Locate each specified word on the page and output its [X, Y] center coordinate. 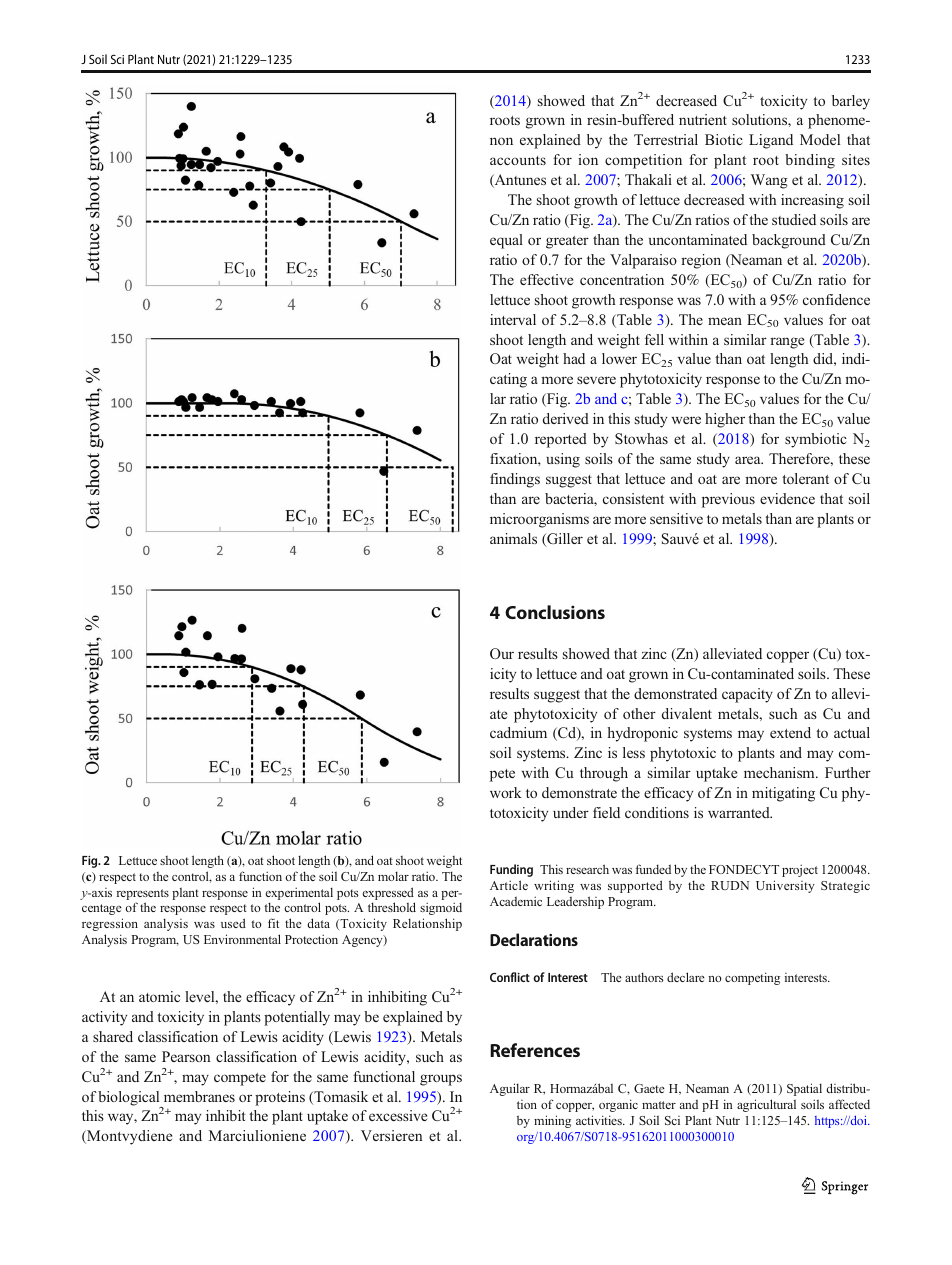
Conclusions [555, 612]
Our [502, 653]
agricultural [766, 1105]
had [574, 358]
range [787, 343]
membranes [199, 1096]
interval [513, 319]
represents [143, 894]
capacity [747, 695]
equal [506, 241]
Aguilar [510, 1089]
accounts [518, 160]
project [800, 870]
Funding [511, 870]
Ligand [771, 141]
